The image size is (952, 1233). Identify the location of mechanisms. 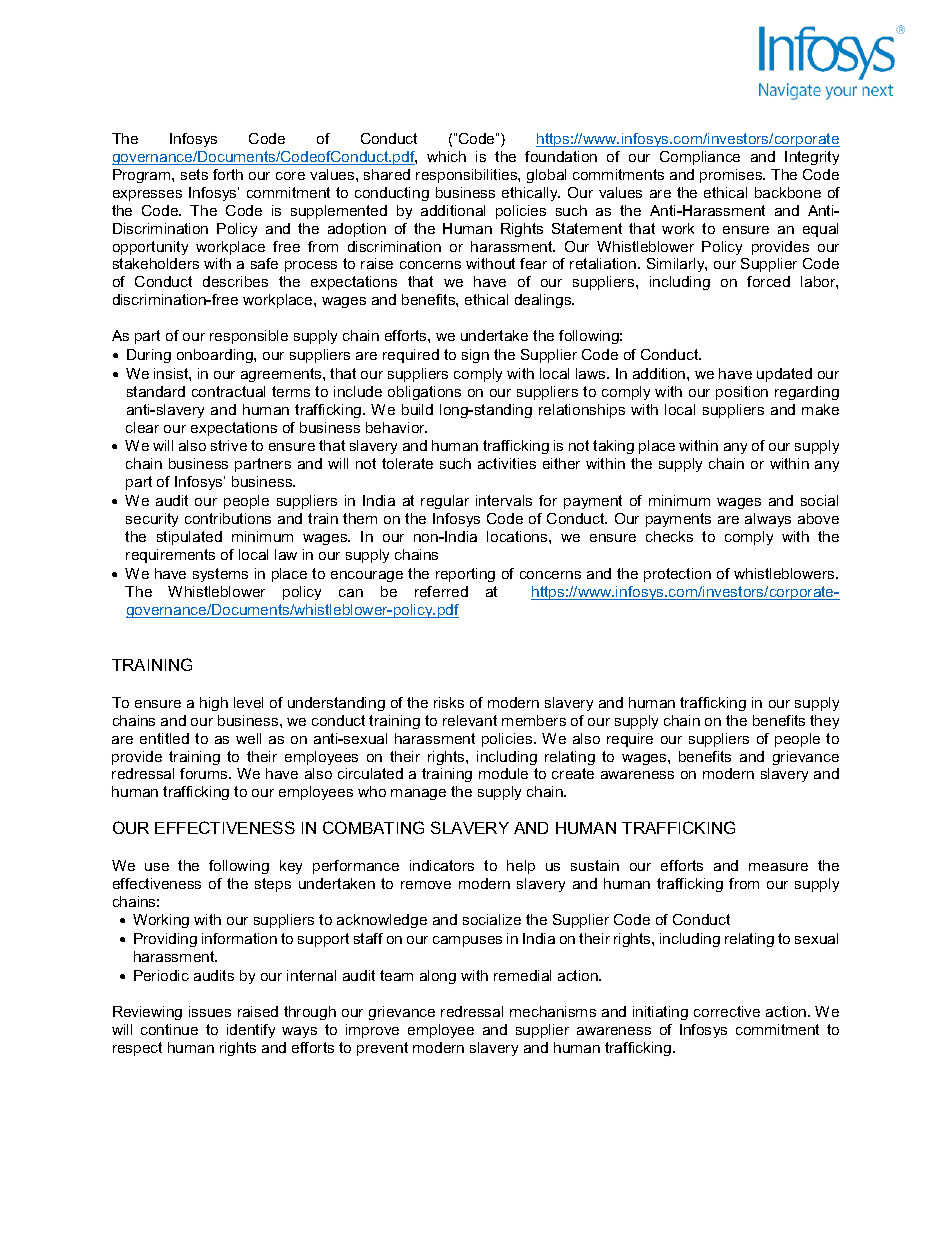
(553, 1011).
